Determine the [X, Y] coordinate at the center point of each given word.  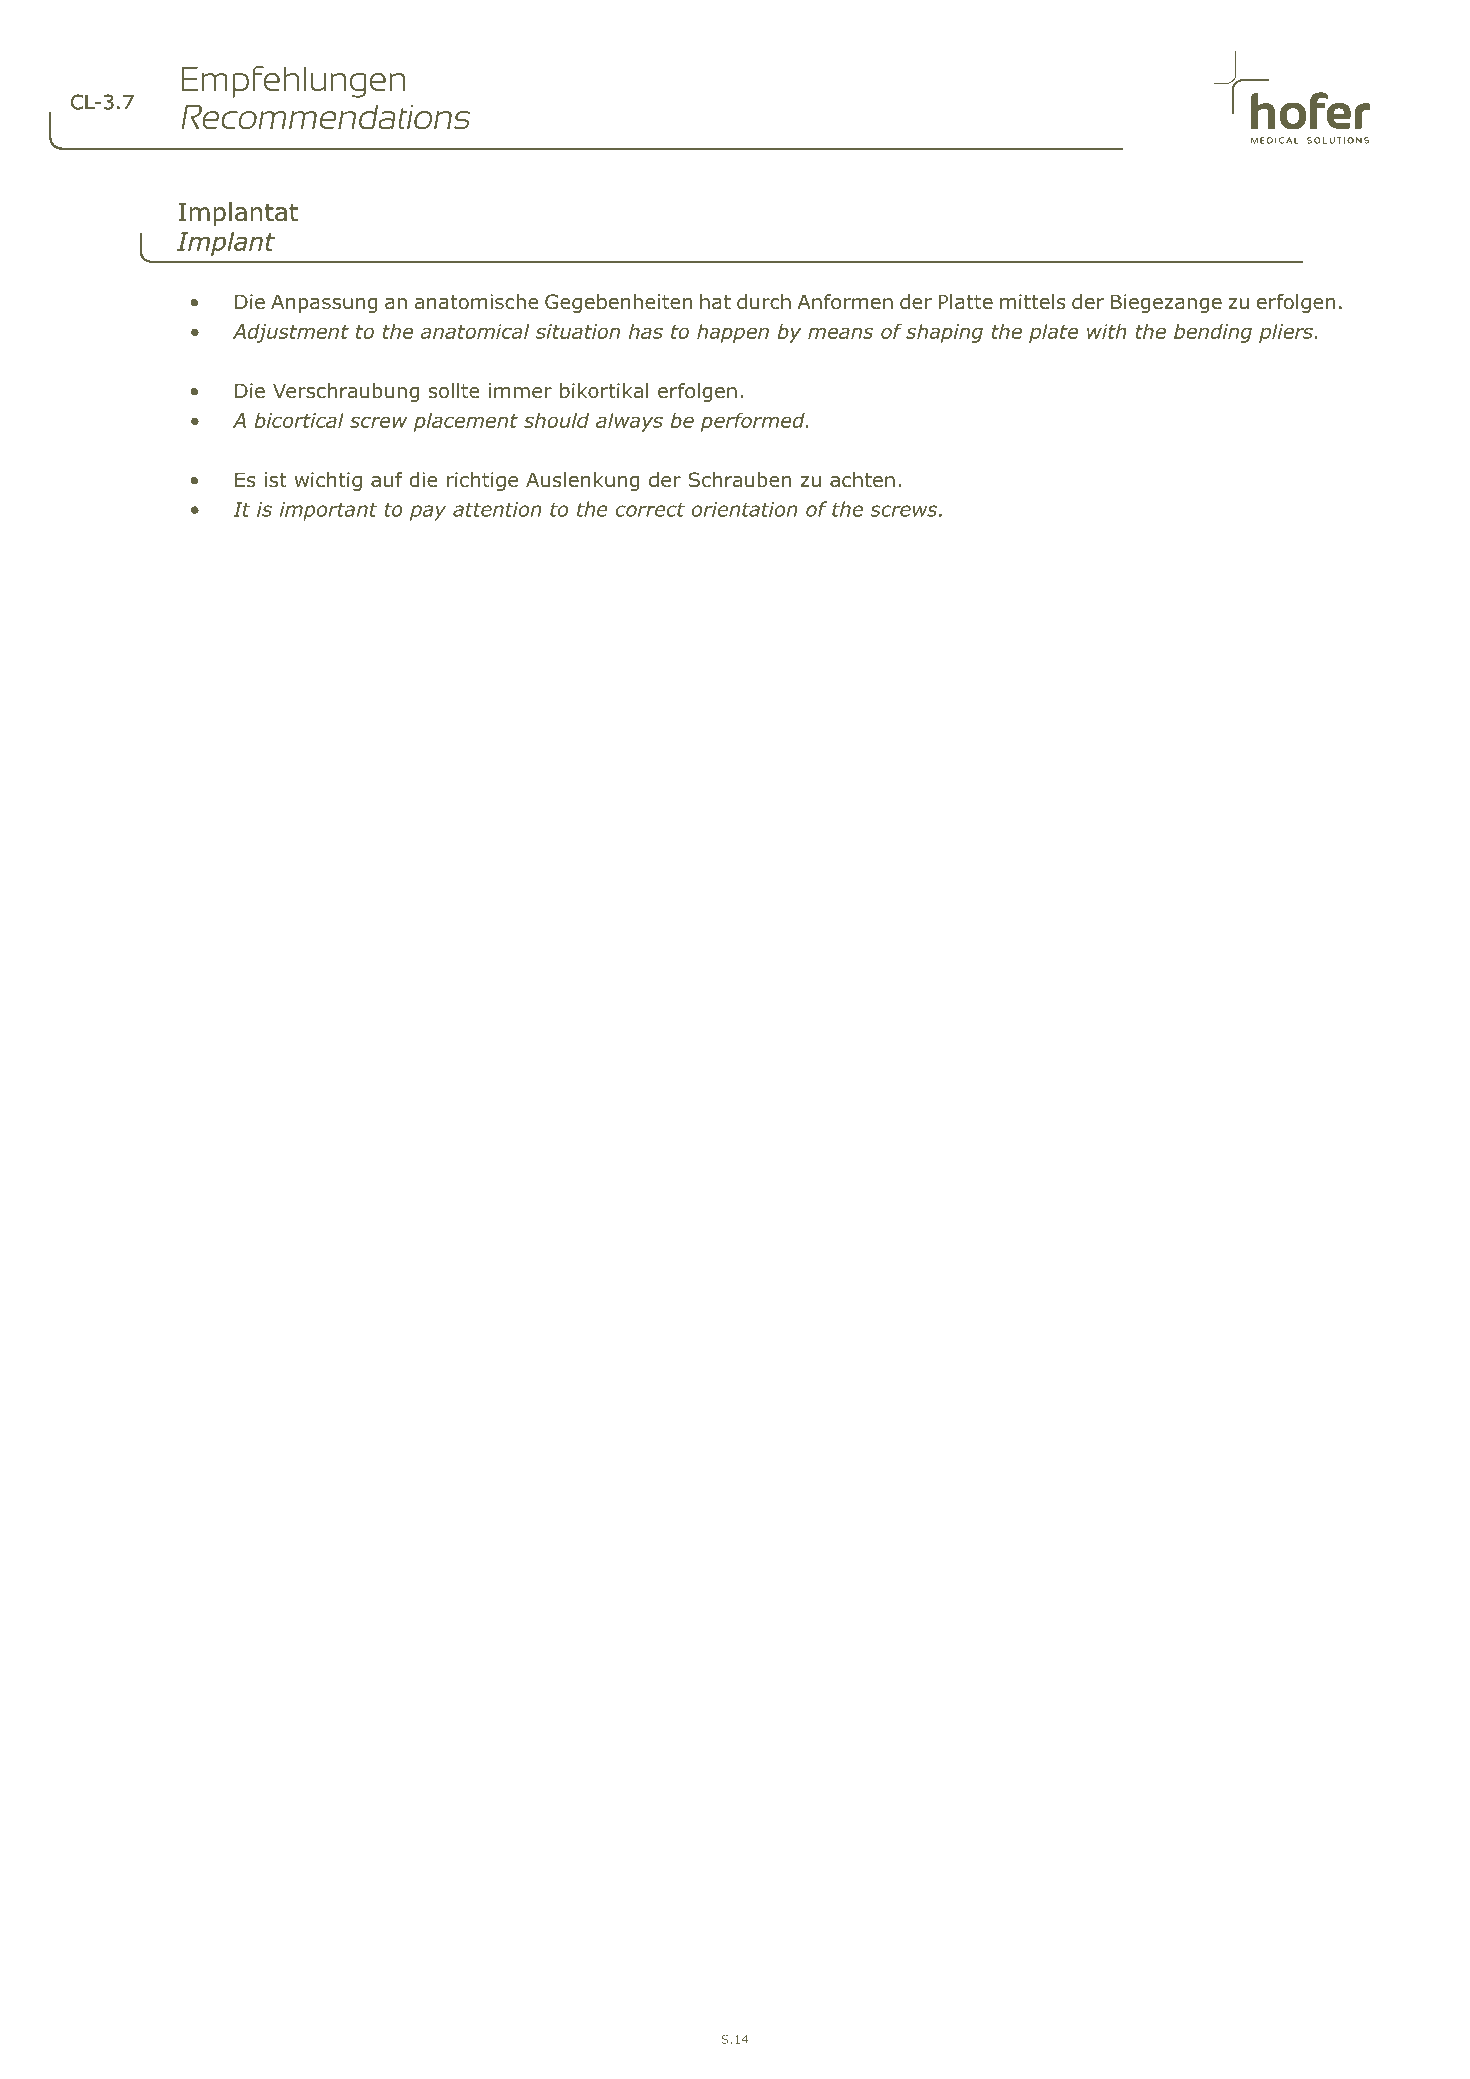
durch [764, 302]
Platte [965, 301]
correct [650, 509]
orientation [745, 509]
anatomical [475, 331]
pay [428, 513]
